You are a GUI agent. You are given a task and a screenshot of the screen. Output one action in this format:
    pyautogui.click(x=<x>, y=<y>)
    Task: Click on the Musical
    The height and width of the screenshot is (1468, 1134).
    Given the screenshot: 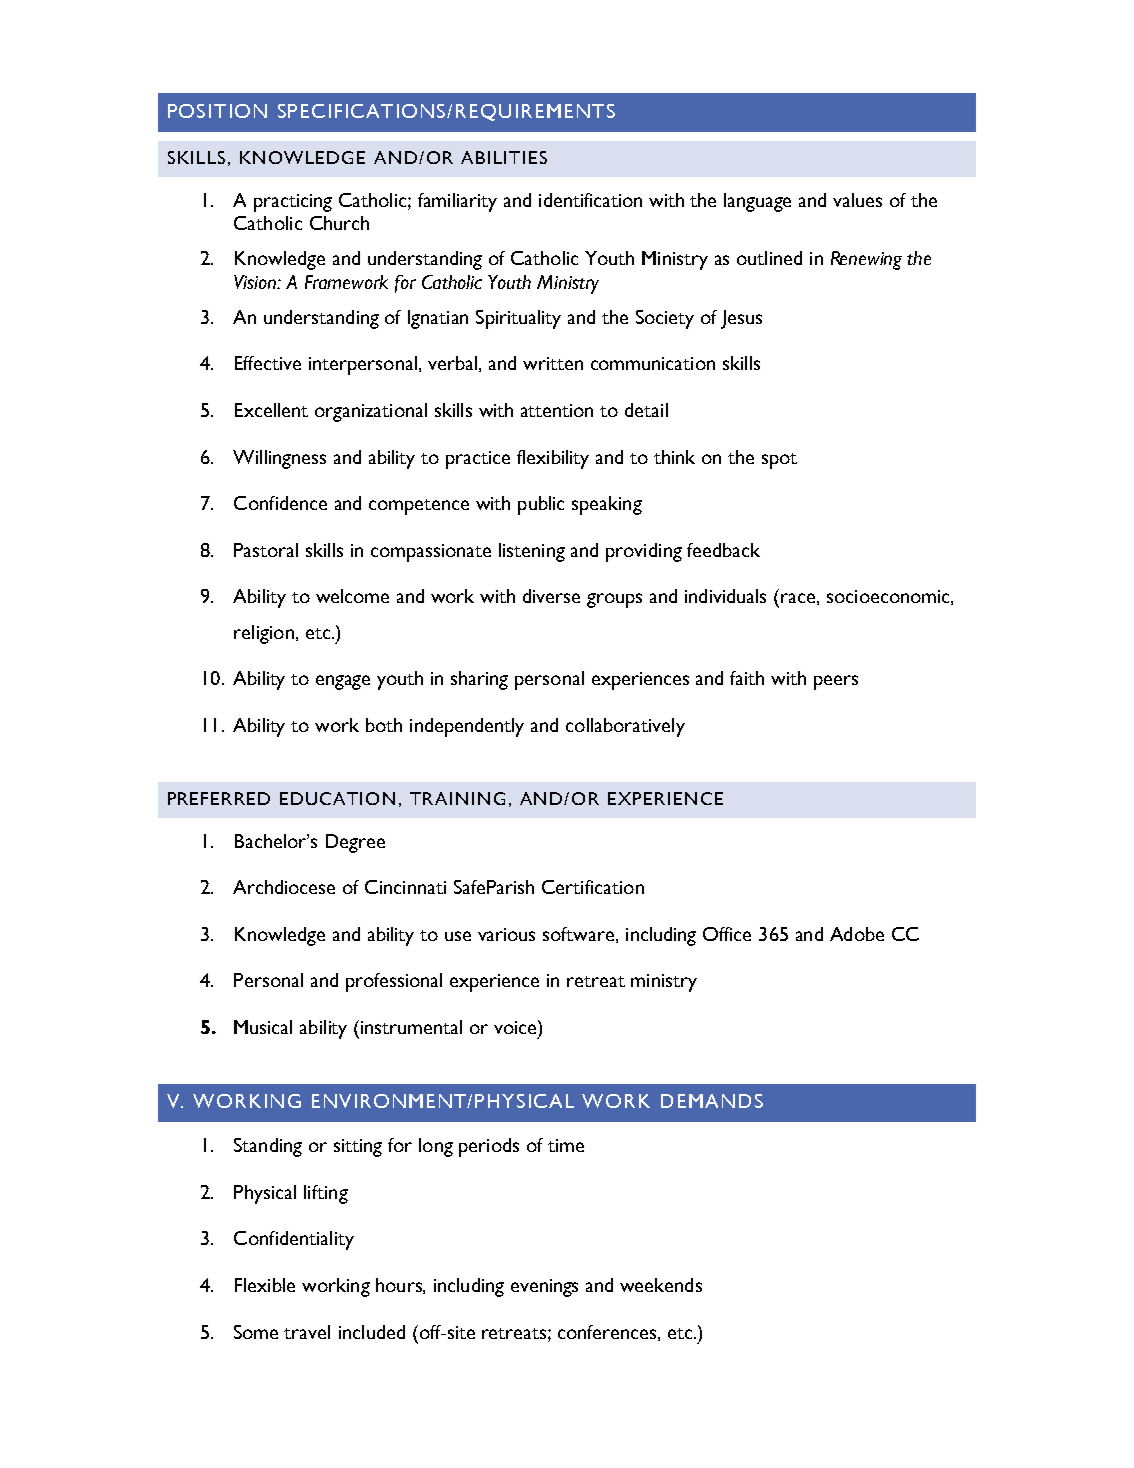 What is the action you would take?
    pyautogui.click(x=263, y=1027)
